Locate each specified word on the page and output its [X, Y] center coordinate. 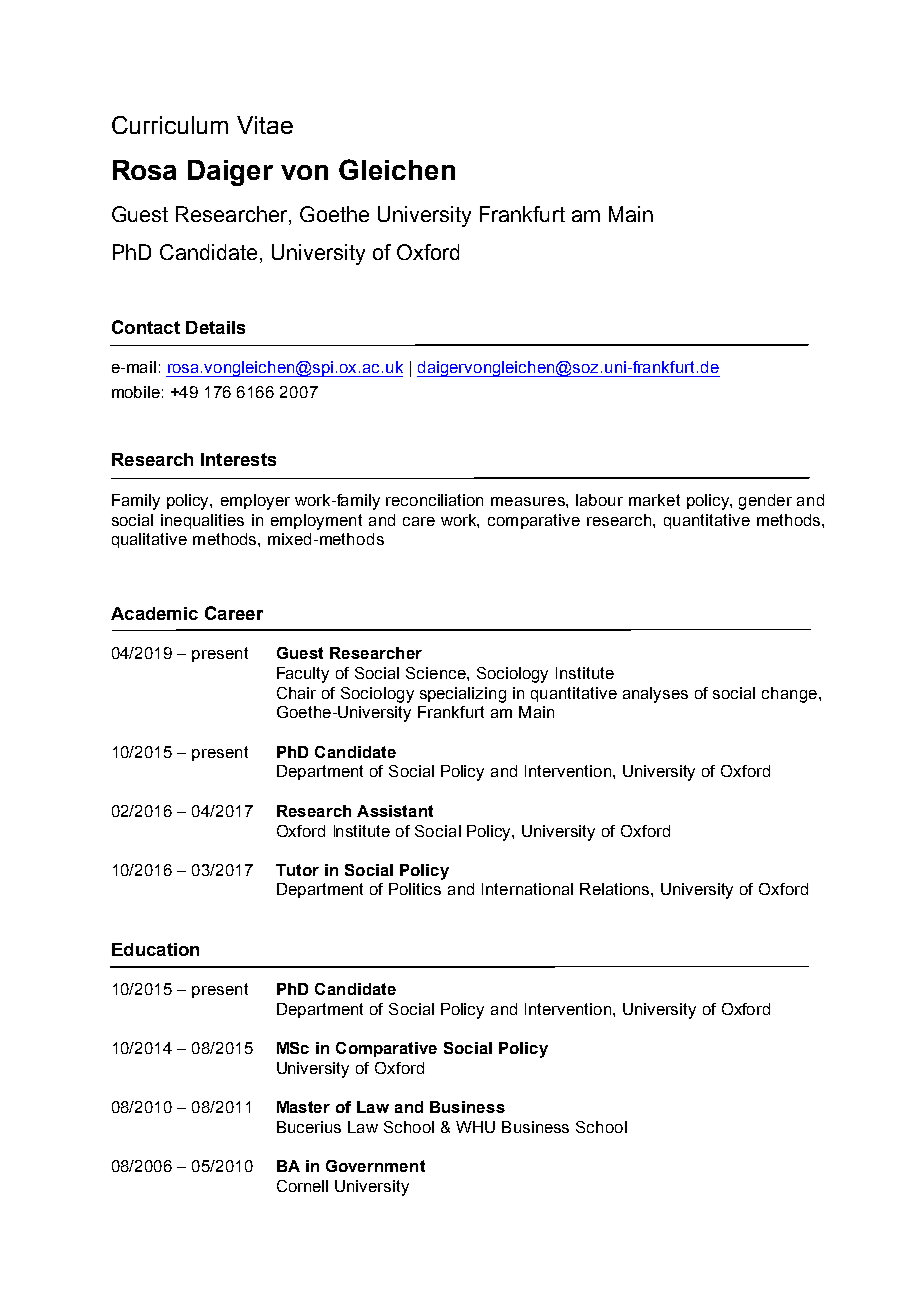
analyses [655, 695]
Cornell [302, 1186]
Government [375, 1166]
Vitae [265, 125]
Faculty [303, 675]
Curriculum [170, 125]
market [654, 500]
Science [437, 673]
